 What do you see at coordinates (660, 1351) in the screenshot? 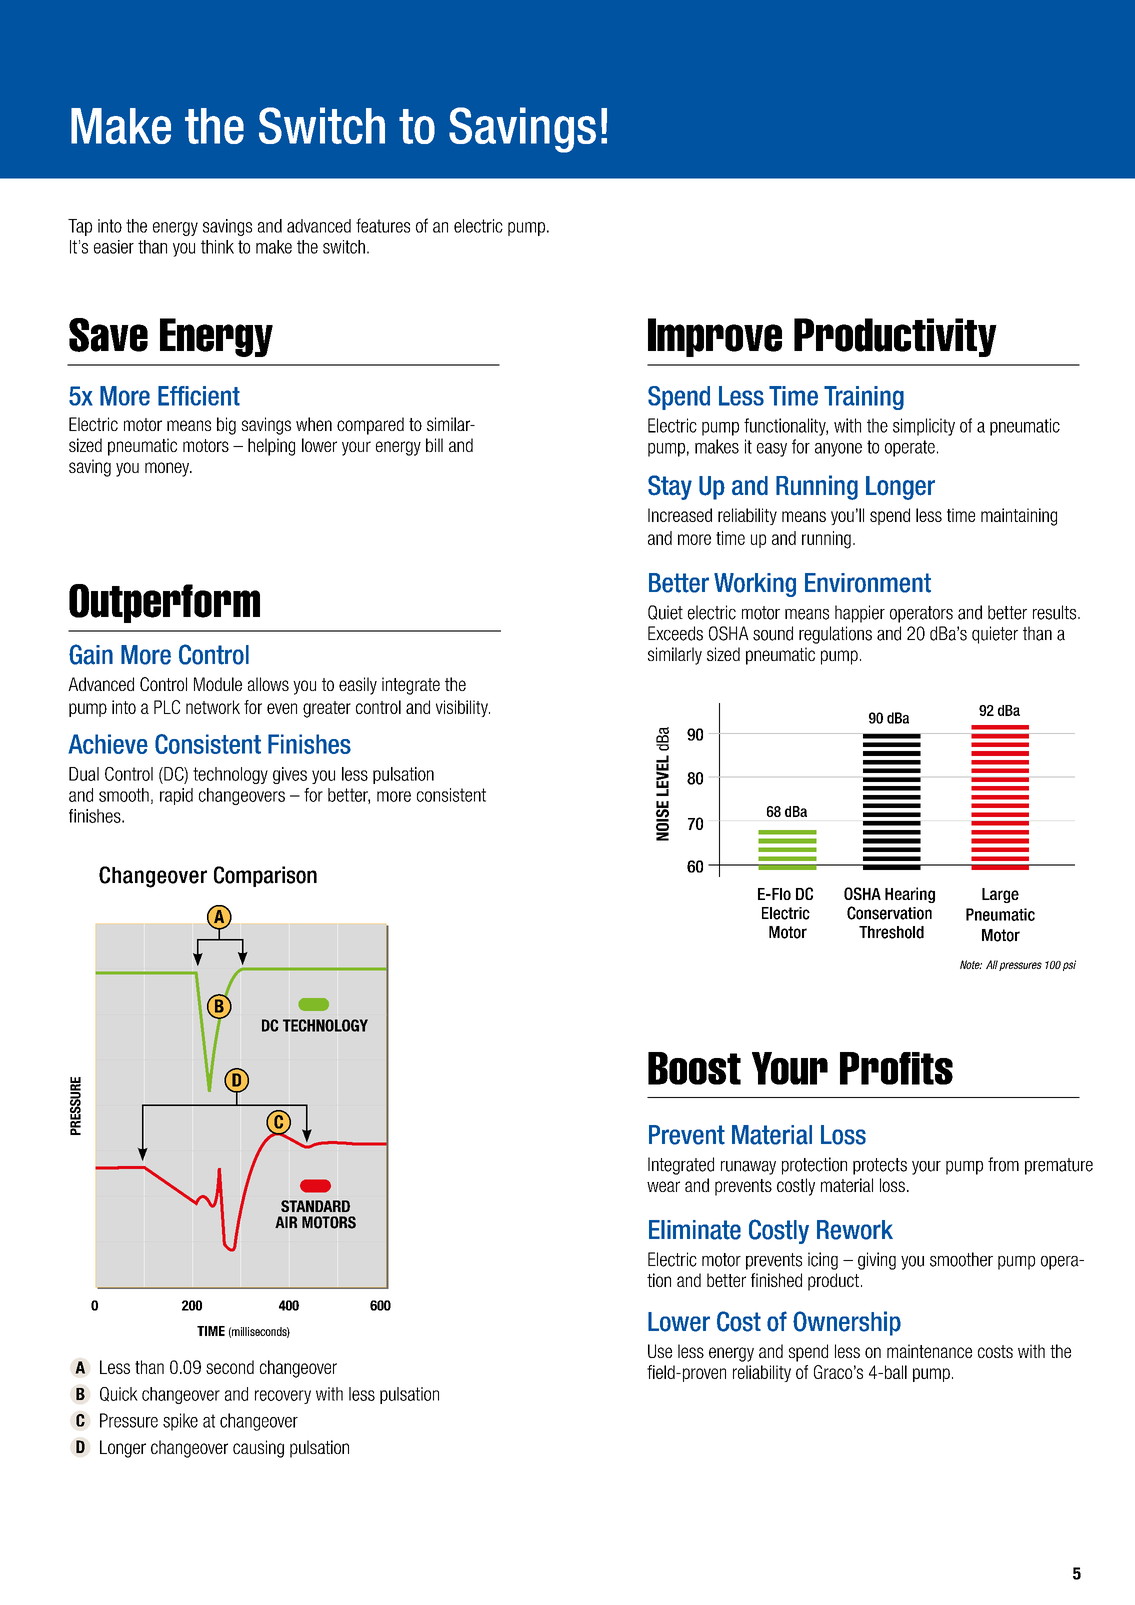
I see `Use` at bounding box center [660, 1351].
